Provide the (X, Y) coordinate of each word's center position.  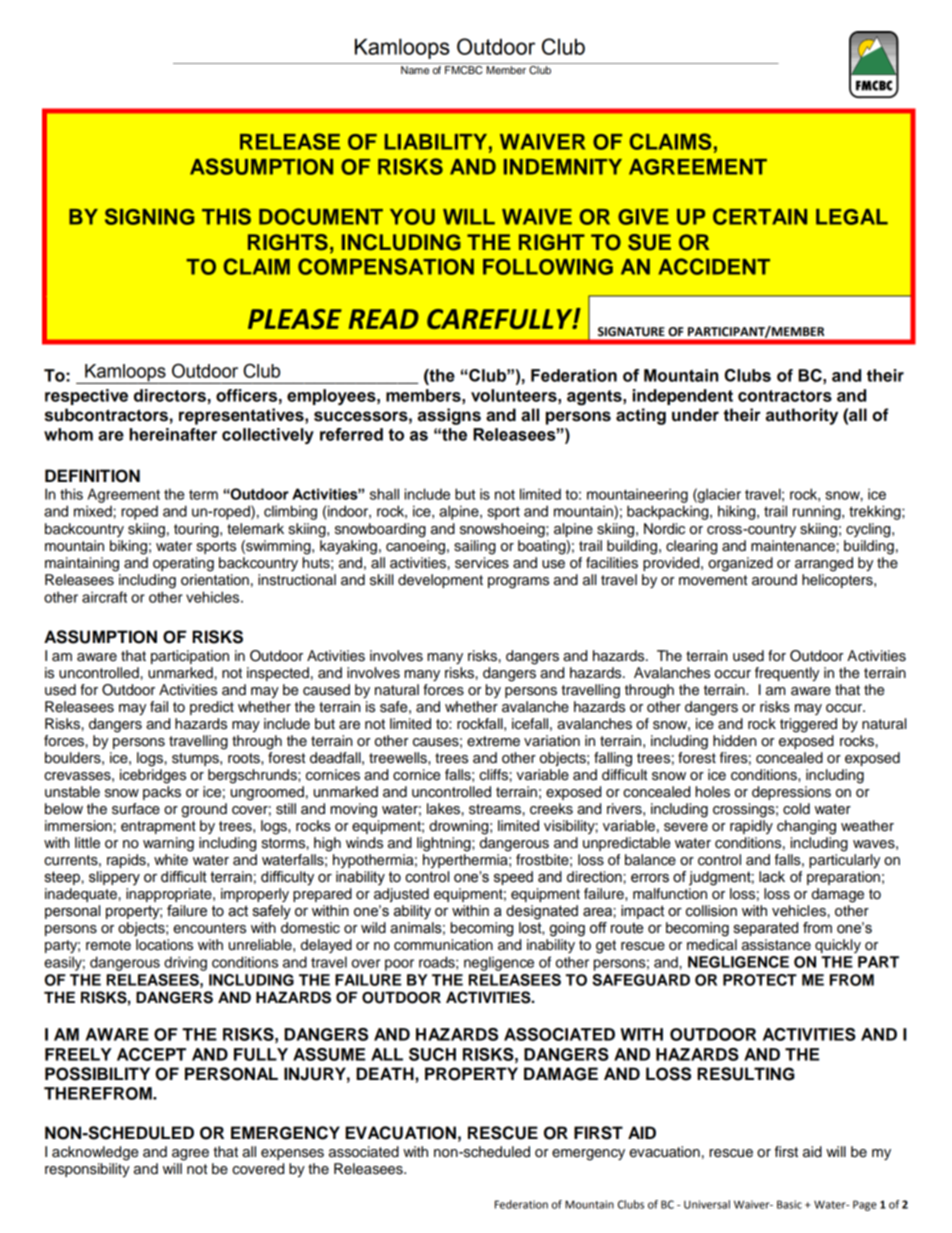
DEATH (386, 1073)
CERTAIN (760, 216)
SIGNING (150, 216)
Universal (707, 1204)
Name (415, 70)
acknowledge (95, 1153)
